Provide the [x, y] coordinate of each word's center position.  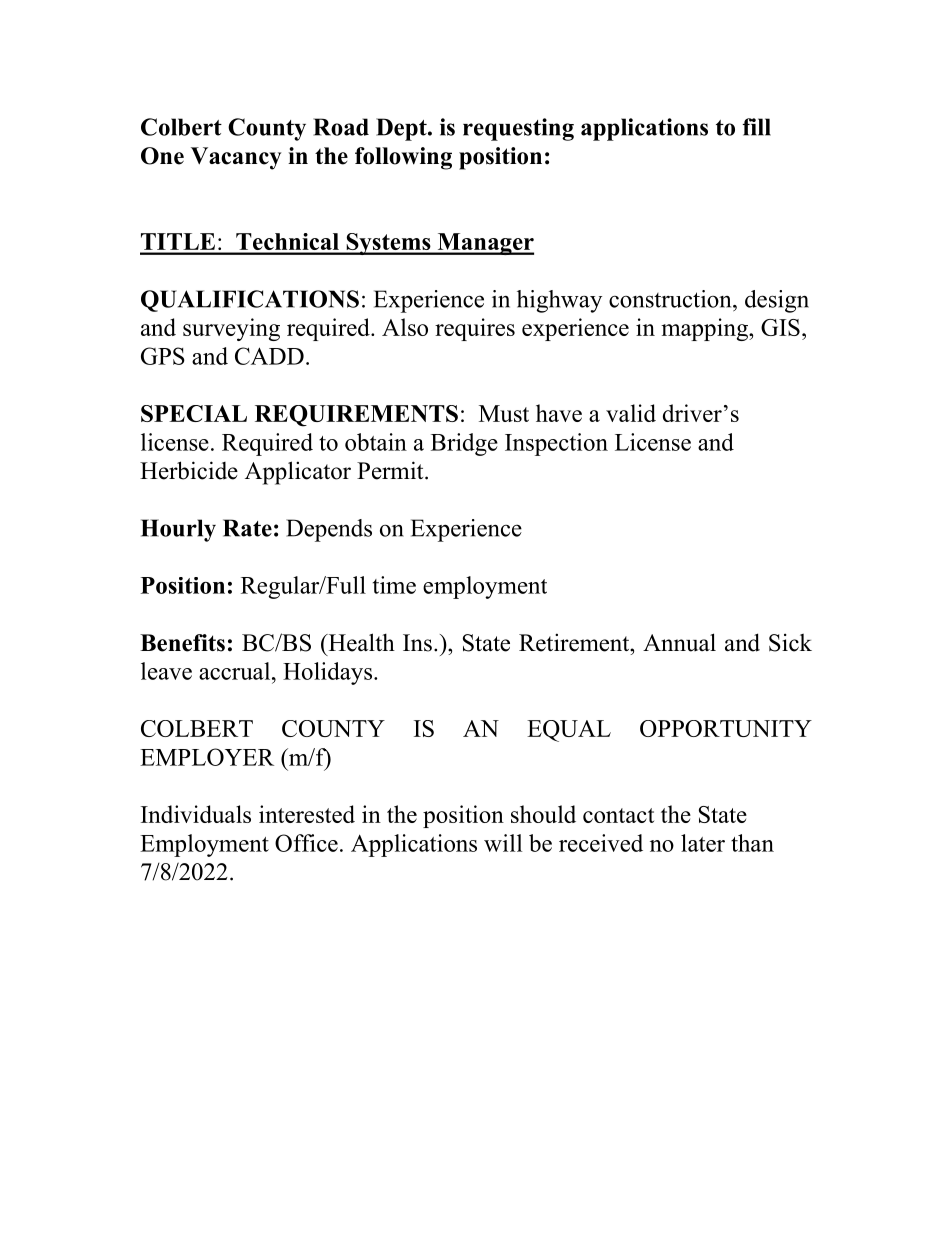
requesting [518, 129]
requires [475, 329]
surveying [231, 329]
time [394, 585]
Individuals [196, 814]
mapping [705, 329]
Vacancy [236, 158]
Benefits [182, 643]
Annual [679, 642]
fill [756, 127]
